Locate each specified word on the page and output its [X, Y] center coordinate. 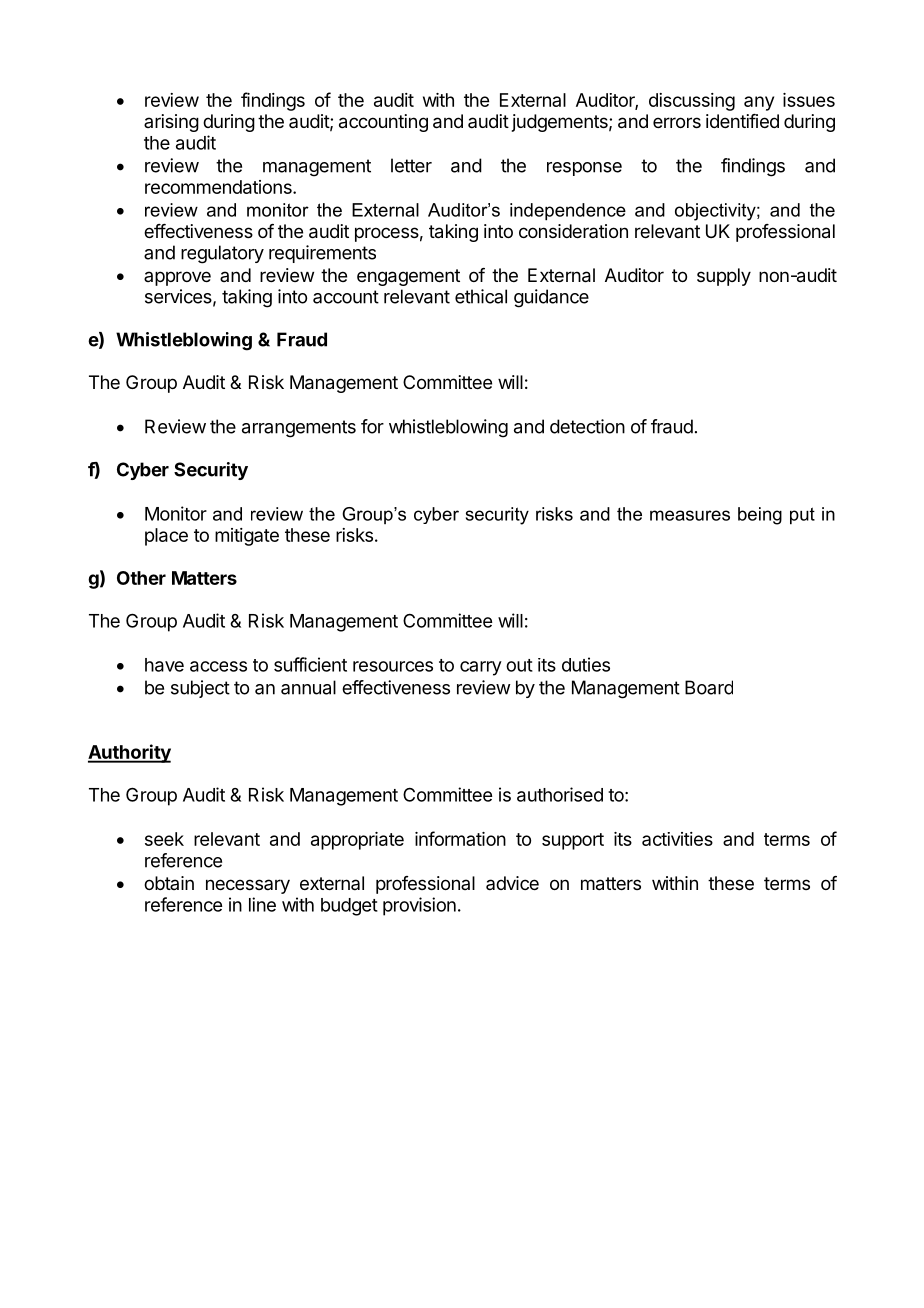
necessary [248, 886]
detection [587, 426]
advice [512, 883]
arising [171, 123]
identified [742, 121]
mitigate [247, 537]
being [760, 516]
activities [677, 839]
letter [411, 165]
